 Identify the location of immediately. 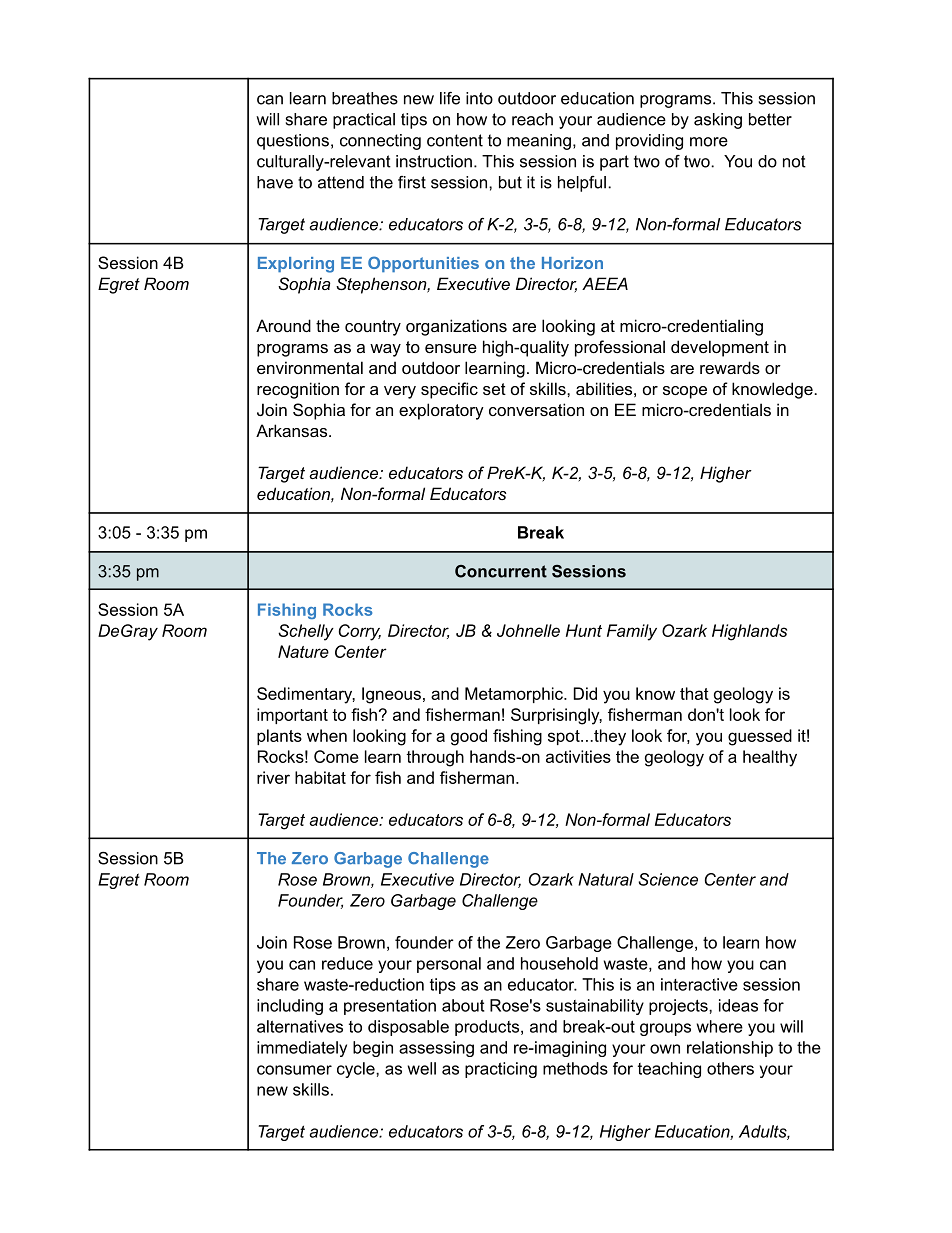
(302, 1049).
